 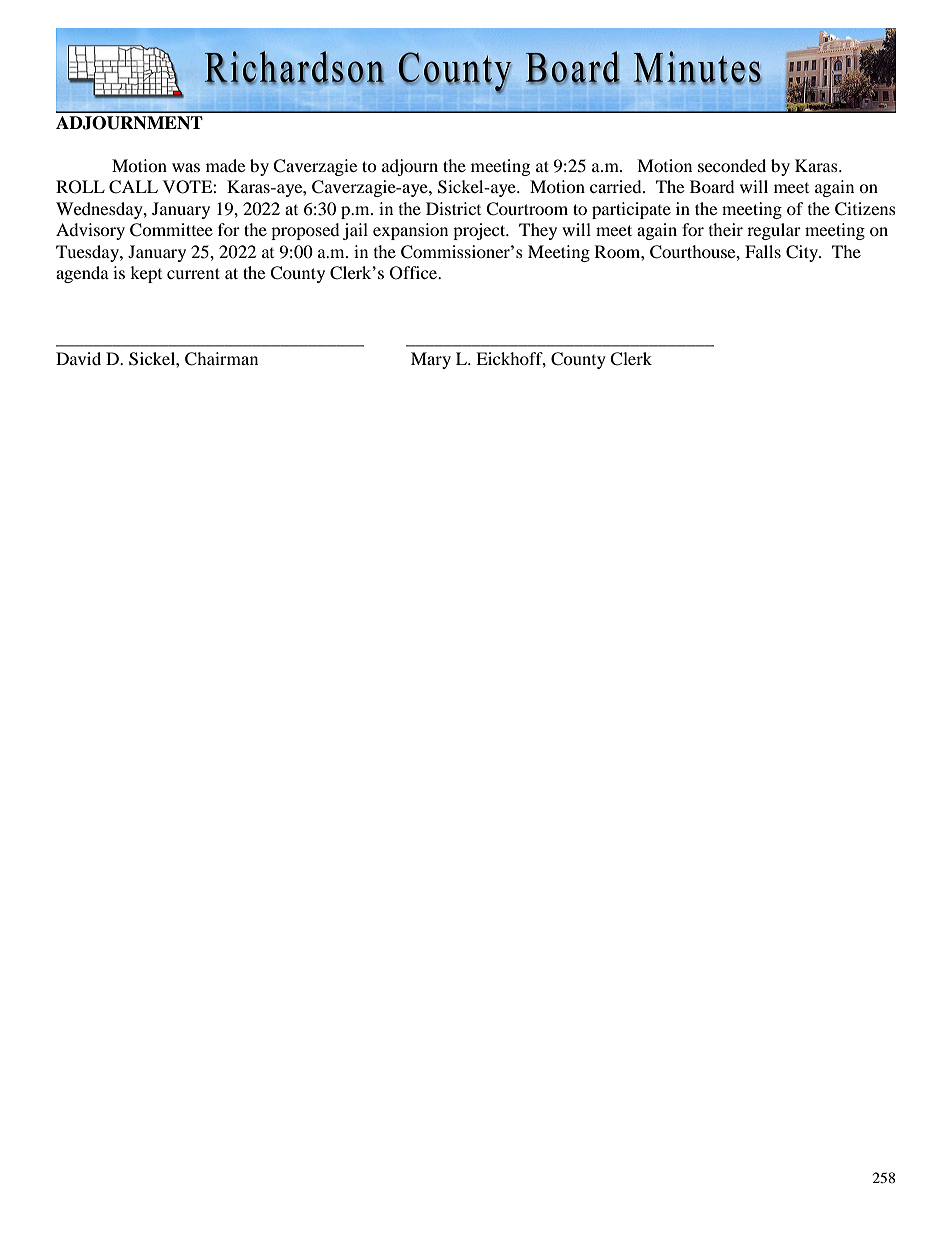 What do you see at coordinates (193, 273) in the page?
I see `current` at bounding box center [193, 273].
